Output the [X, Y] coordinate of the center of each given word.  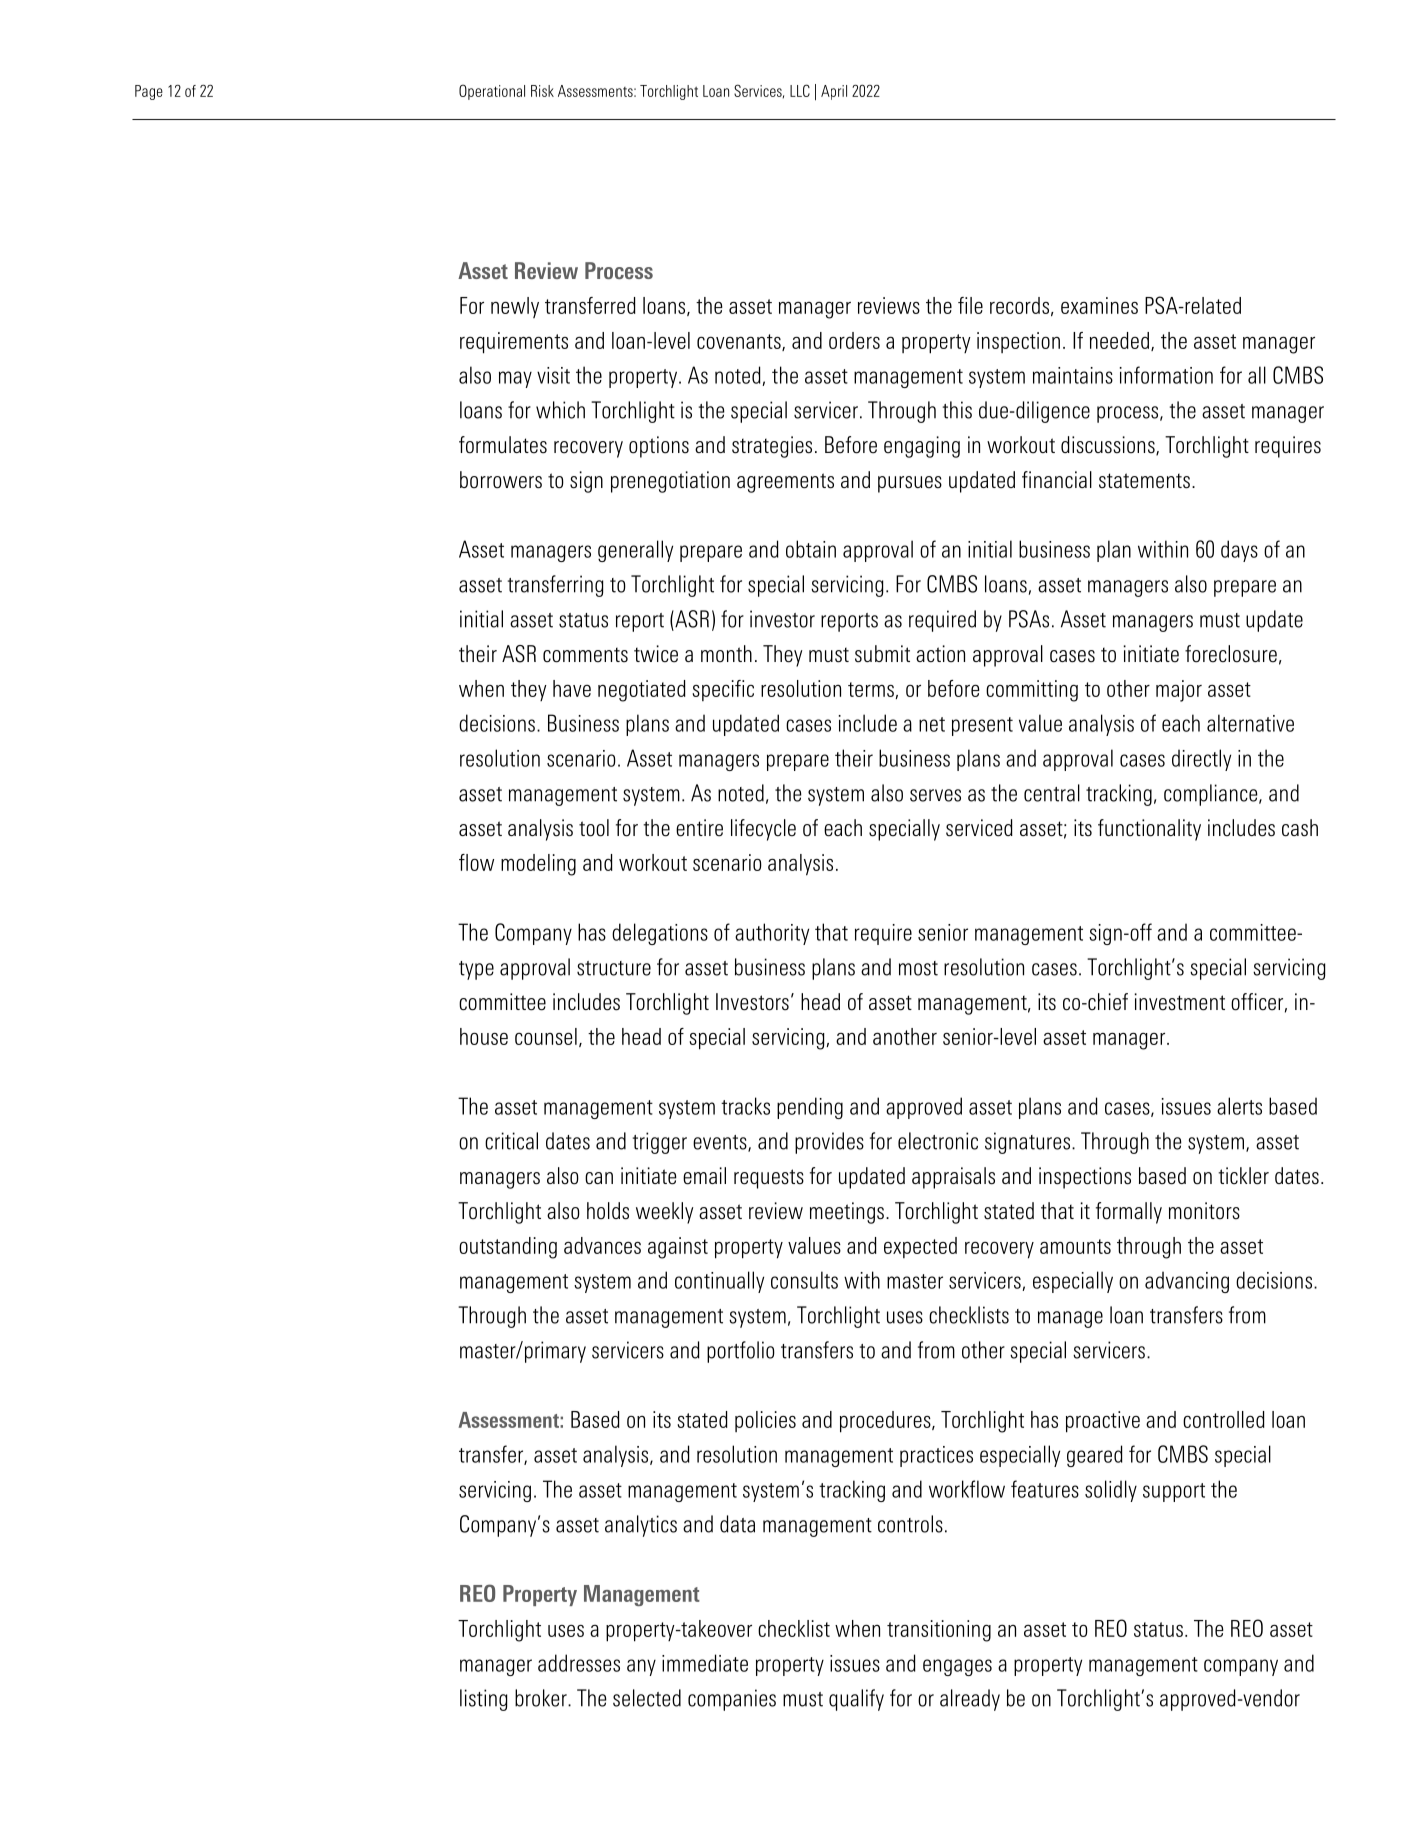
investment [1180, 1002]
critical [511, 1141]
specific [723, 690]
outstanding [508, 1248]
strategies [772, 447]
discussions [1109, 446]
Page [149, 92]
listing [484, 1700]
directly [1201, 760]
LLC [800, 90]
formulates [503, 445]
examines [1099, 305]
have [572, 688]
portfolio [741, 1352]
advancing [1187, 1282]
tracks [745, 1106]
